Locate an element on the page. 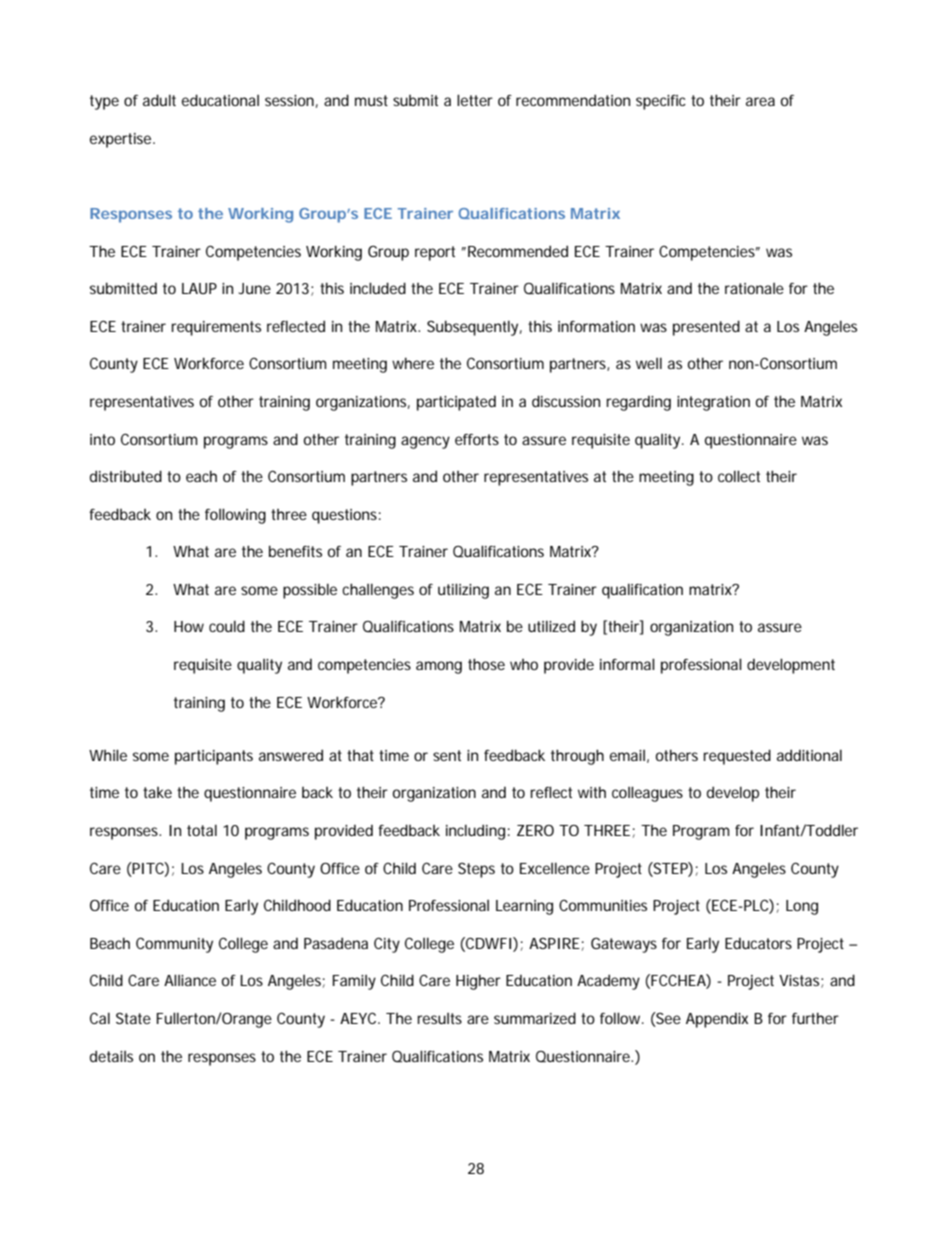 The width and height of the image is (952, 1233). utilizing is located at coordinates (463, 591).
